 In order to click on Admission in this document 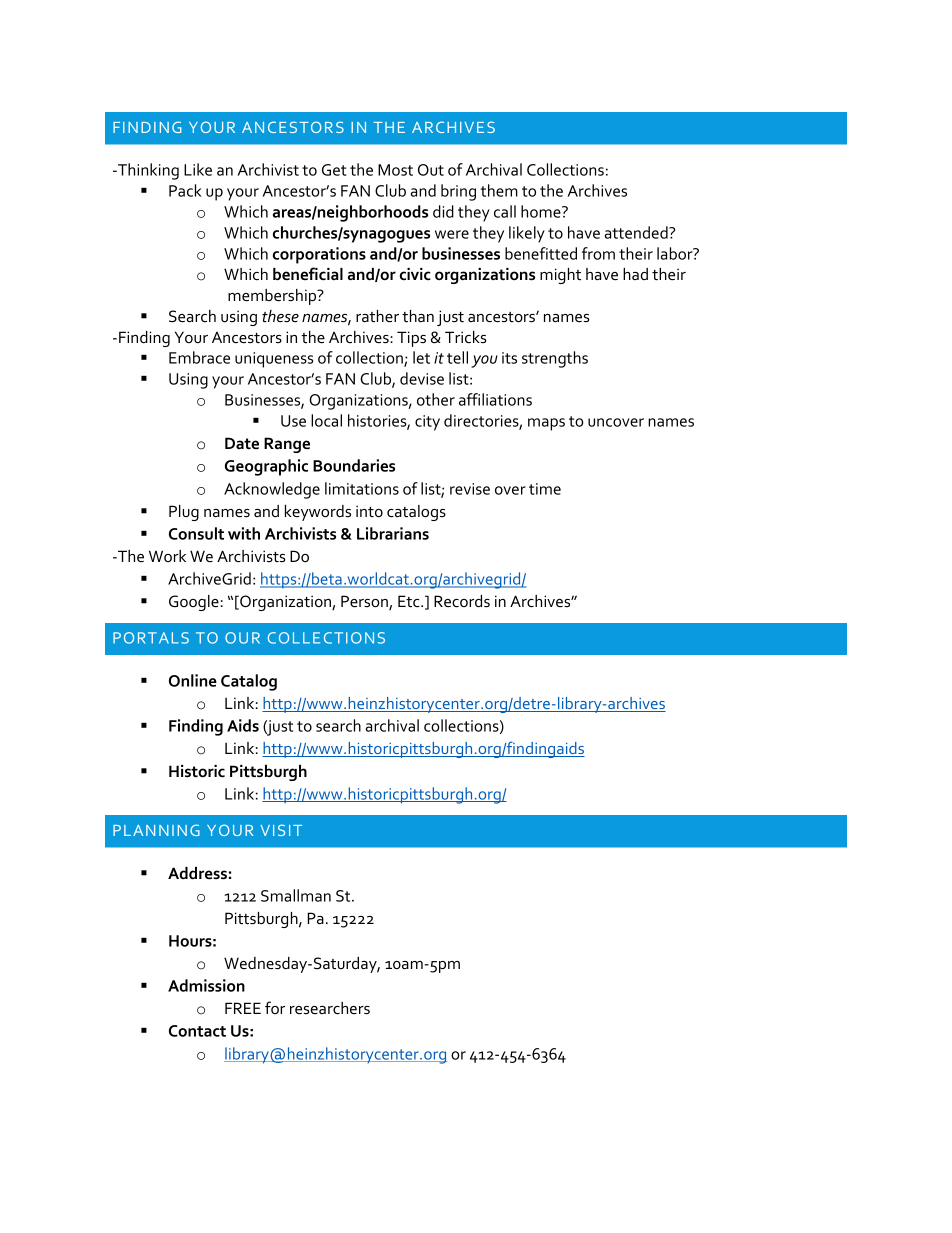, I will do `click(206, 985)`.
